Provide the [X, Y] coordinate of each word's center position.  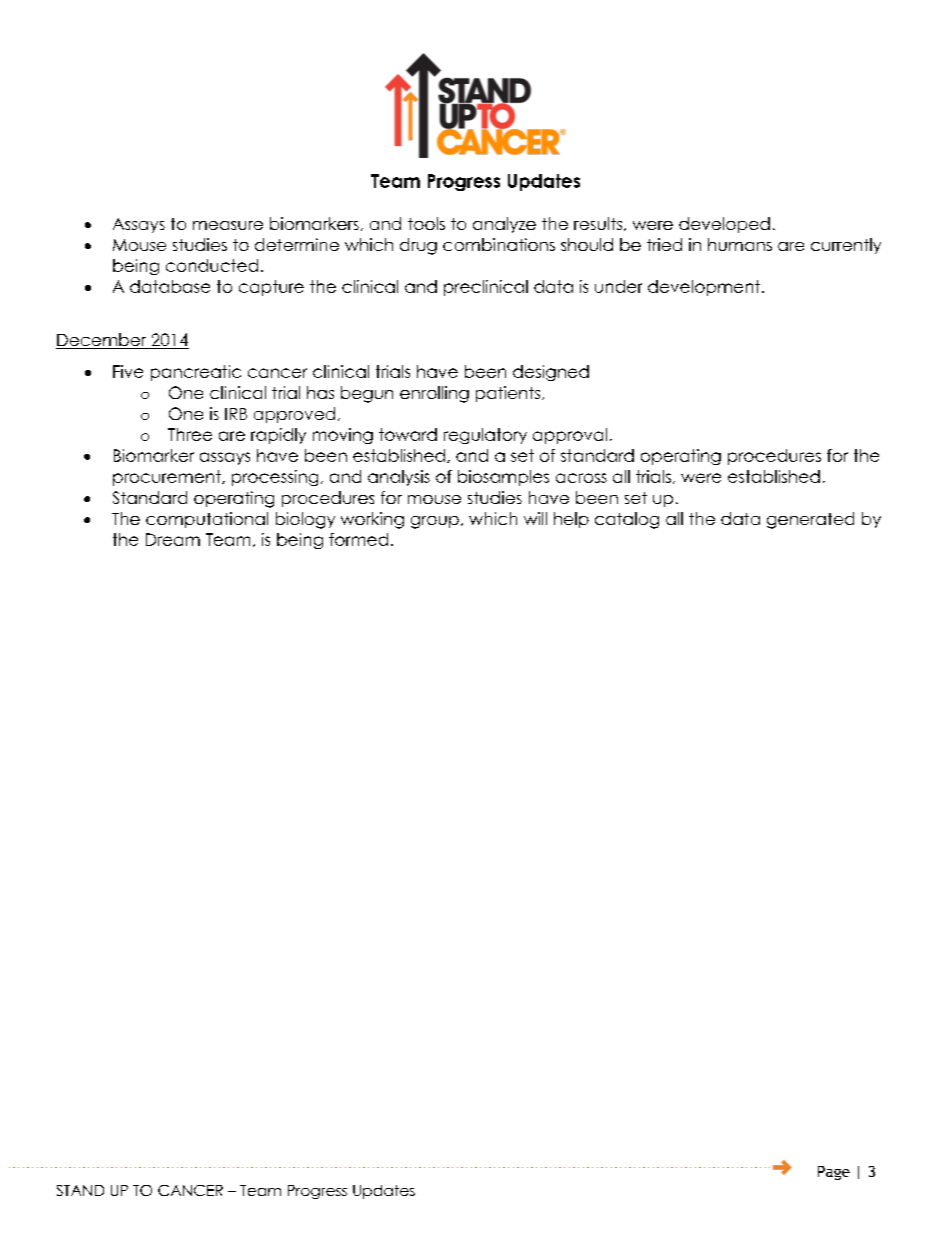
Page [834, 1173]
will [535, 518]
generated [810, 520]
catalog [627, 520]
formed [358, 539]
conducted [212, 265]
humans [740, 244]
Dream [173, 539]
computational [207, 520]
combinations [499, 244]
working [372, 520]
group [435, 522]
